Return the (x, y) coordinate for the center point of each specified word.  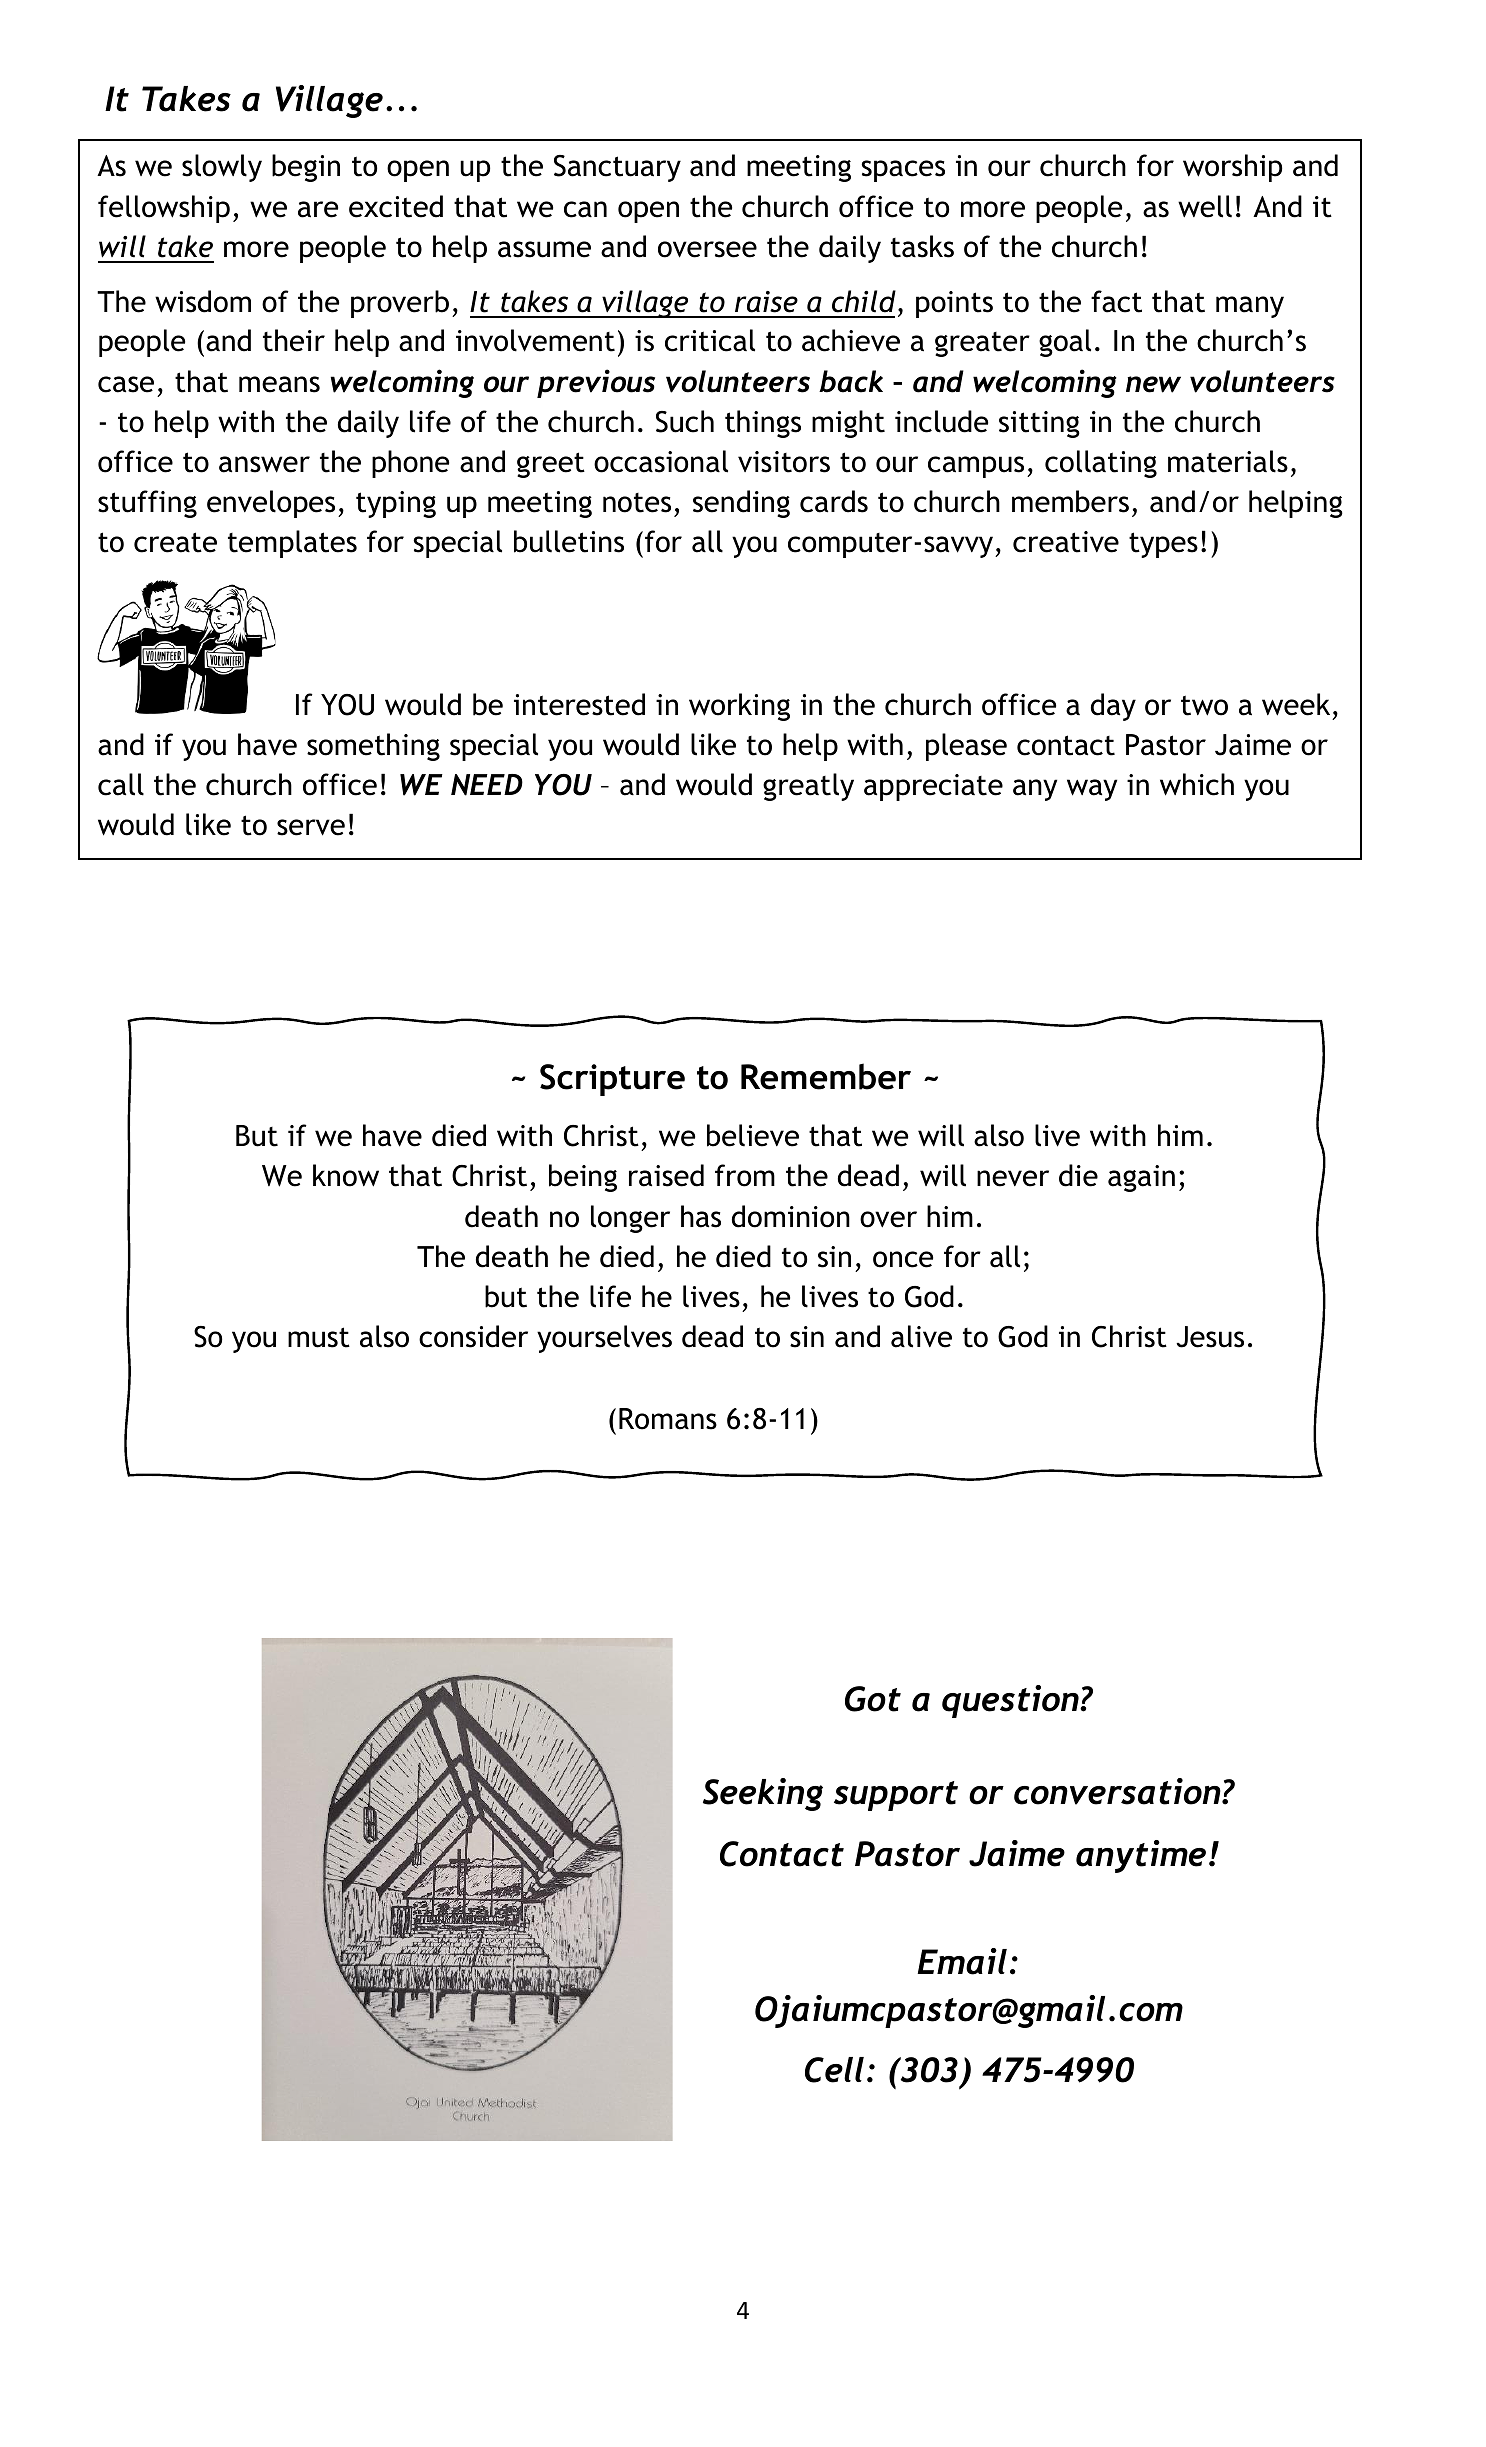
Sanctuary (617, 168)
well (1205, 206)
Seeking (763, 1794)
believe (753, 1135)
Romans (668, 1419)
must (319, 1337)
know (346, 1175)
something (373, 747)
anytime (1141, 1856)
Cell (834, 2070)
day (1113, 707)
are (318, 209)
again (1141, 1178)
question (1011, 1701)
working (739, 707)
